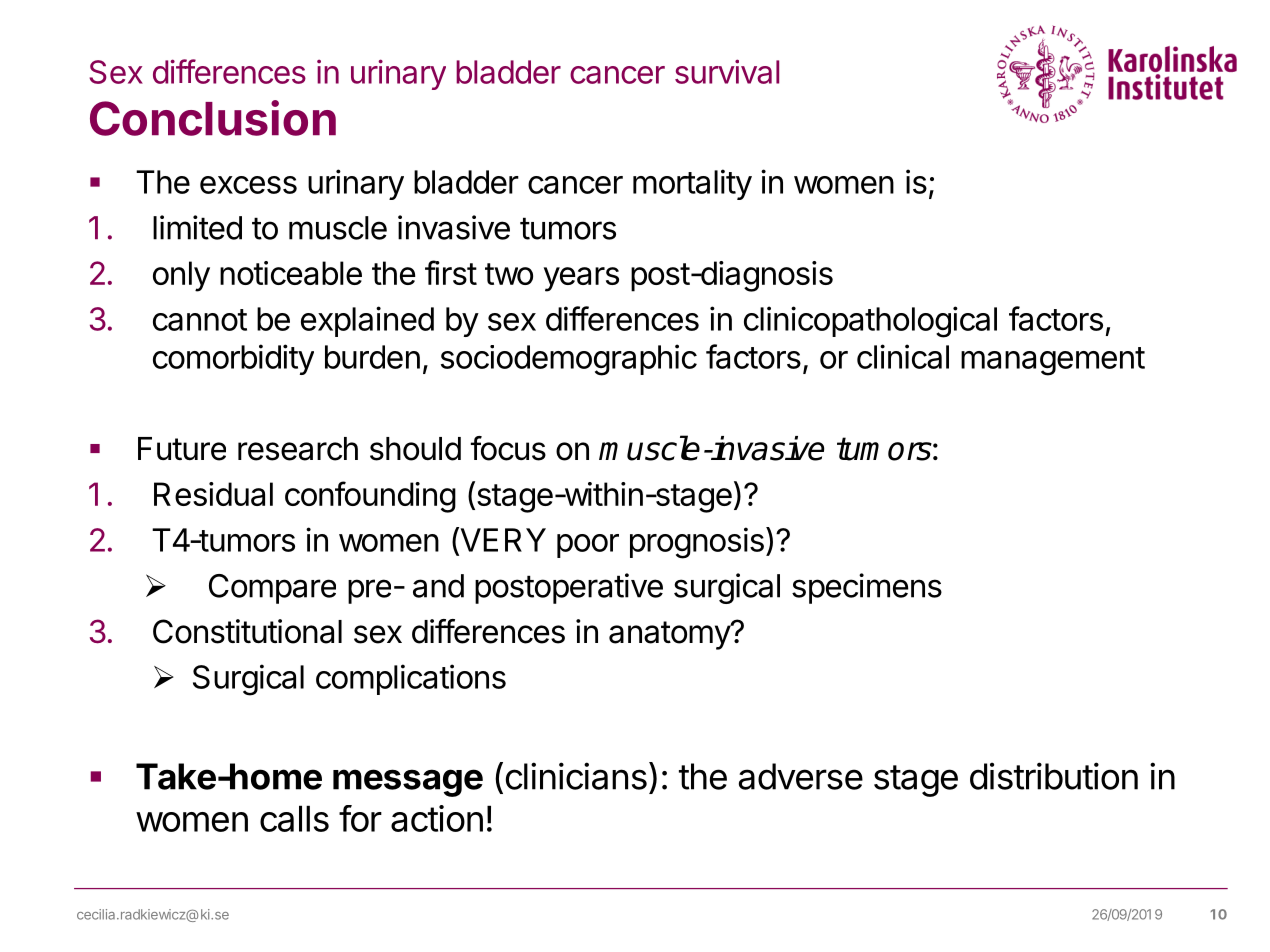  I want to click on distribution, so click(1054, 776).
